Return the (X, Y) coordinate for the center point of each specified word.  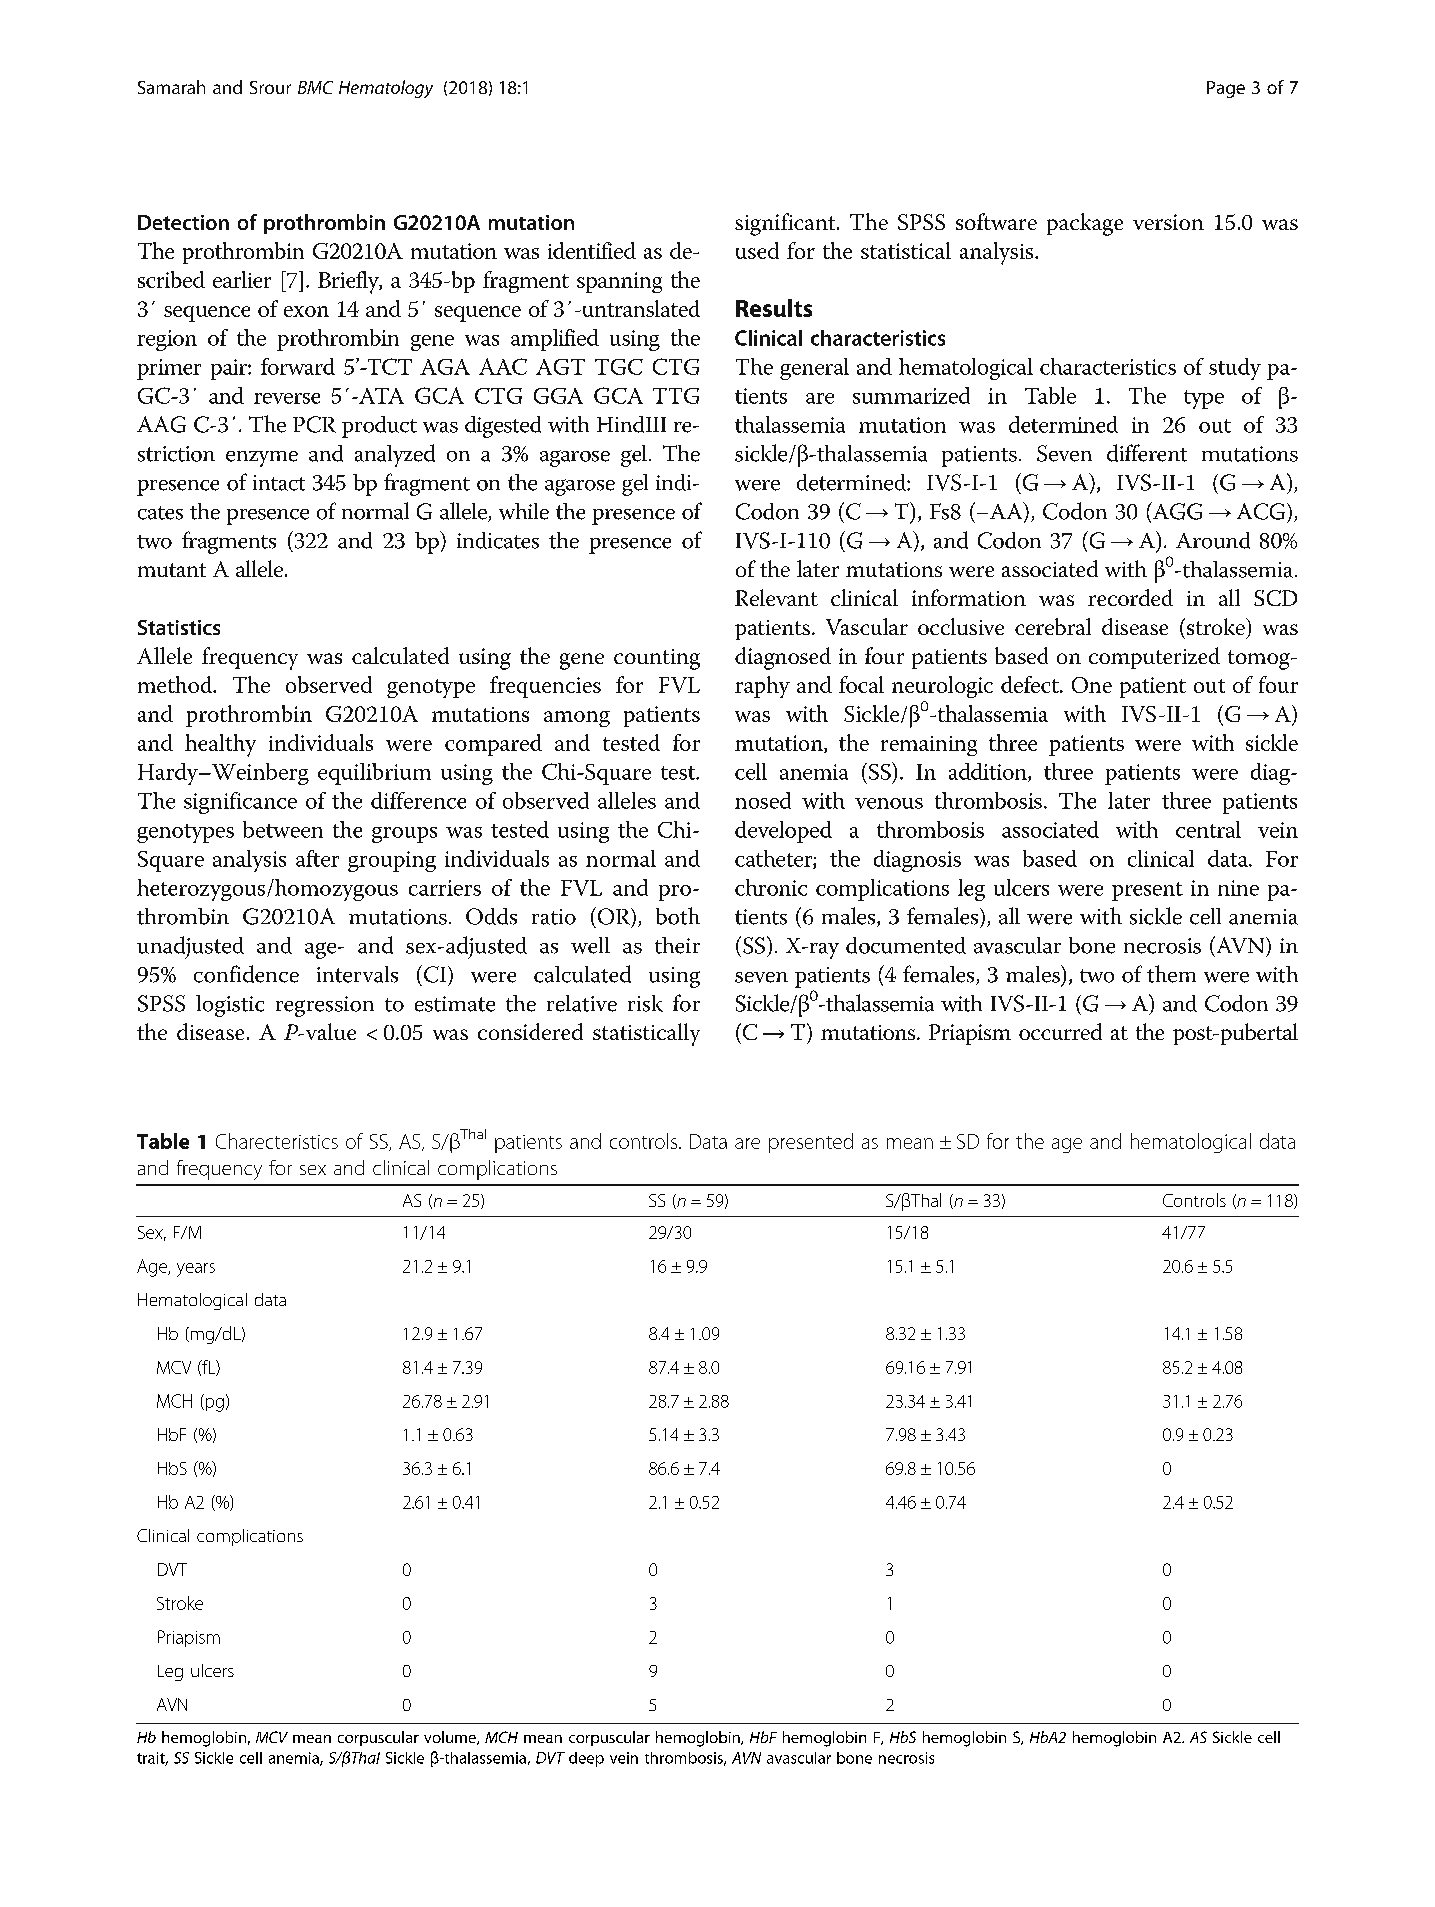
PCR (314, 424)
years (196, 1270)
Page (1226, 89)
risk (645, 1003)
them (1171, 974)
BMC (315, 87)
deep (586, 1759)
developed (783, 832)
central (1208, 829)
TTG (676, 396)
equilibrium (374, 774)
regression (325, 1006)
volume (451, 1738)
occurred (1060, 1031)
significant (786, 224)
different (1147, 453)
